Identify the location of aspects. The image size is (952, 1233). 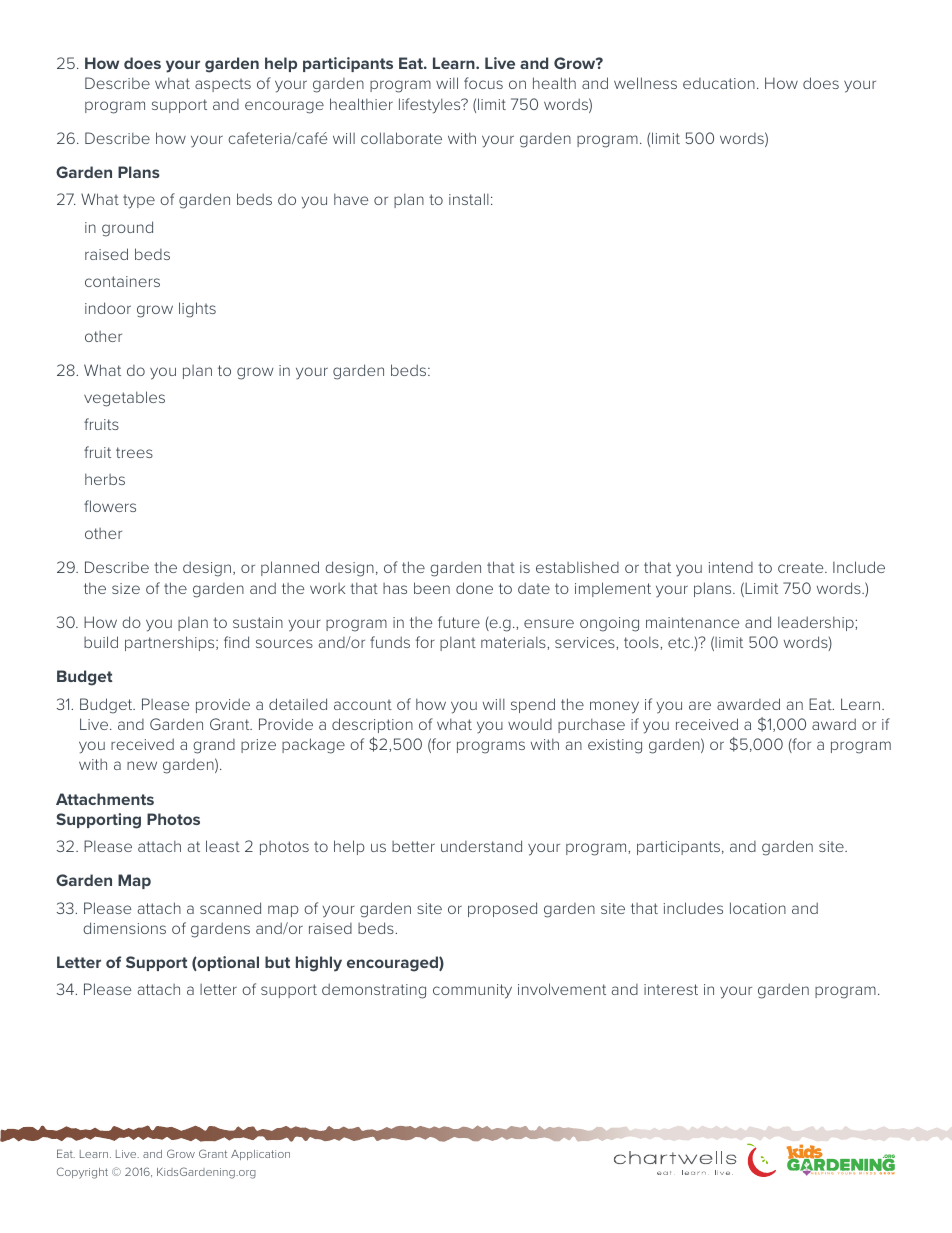
(223, 85).
